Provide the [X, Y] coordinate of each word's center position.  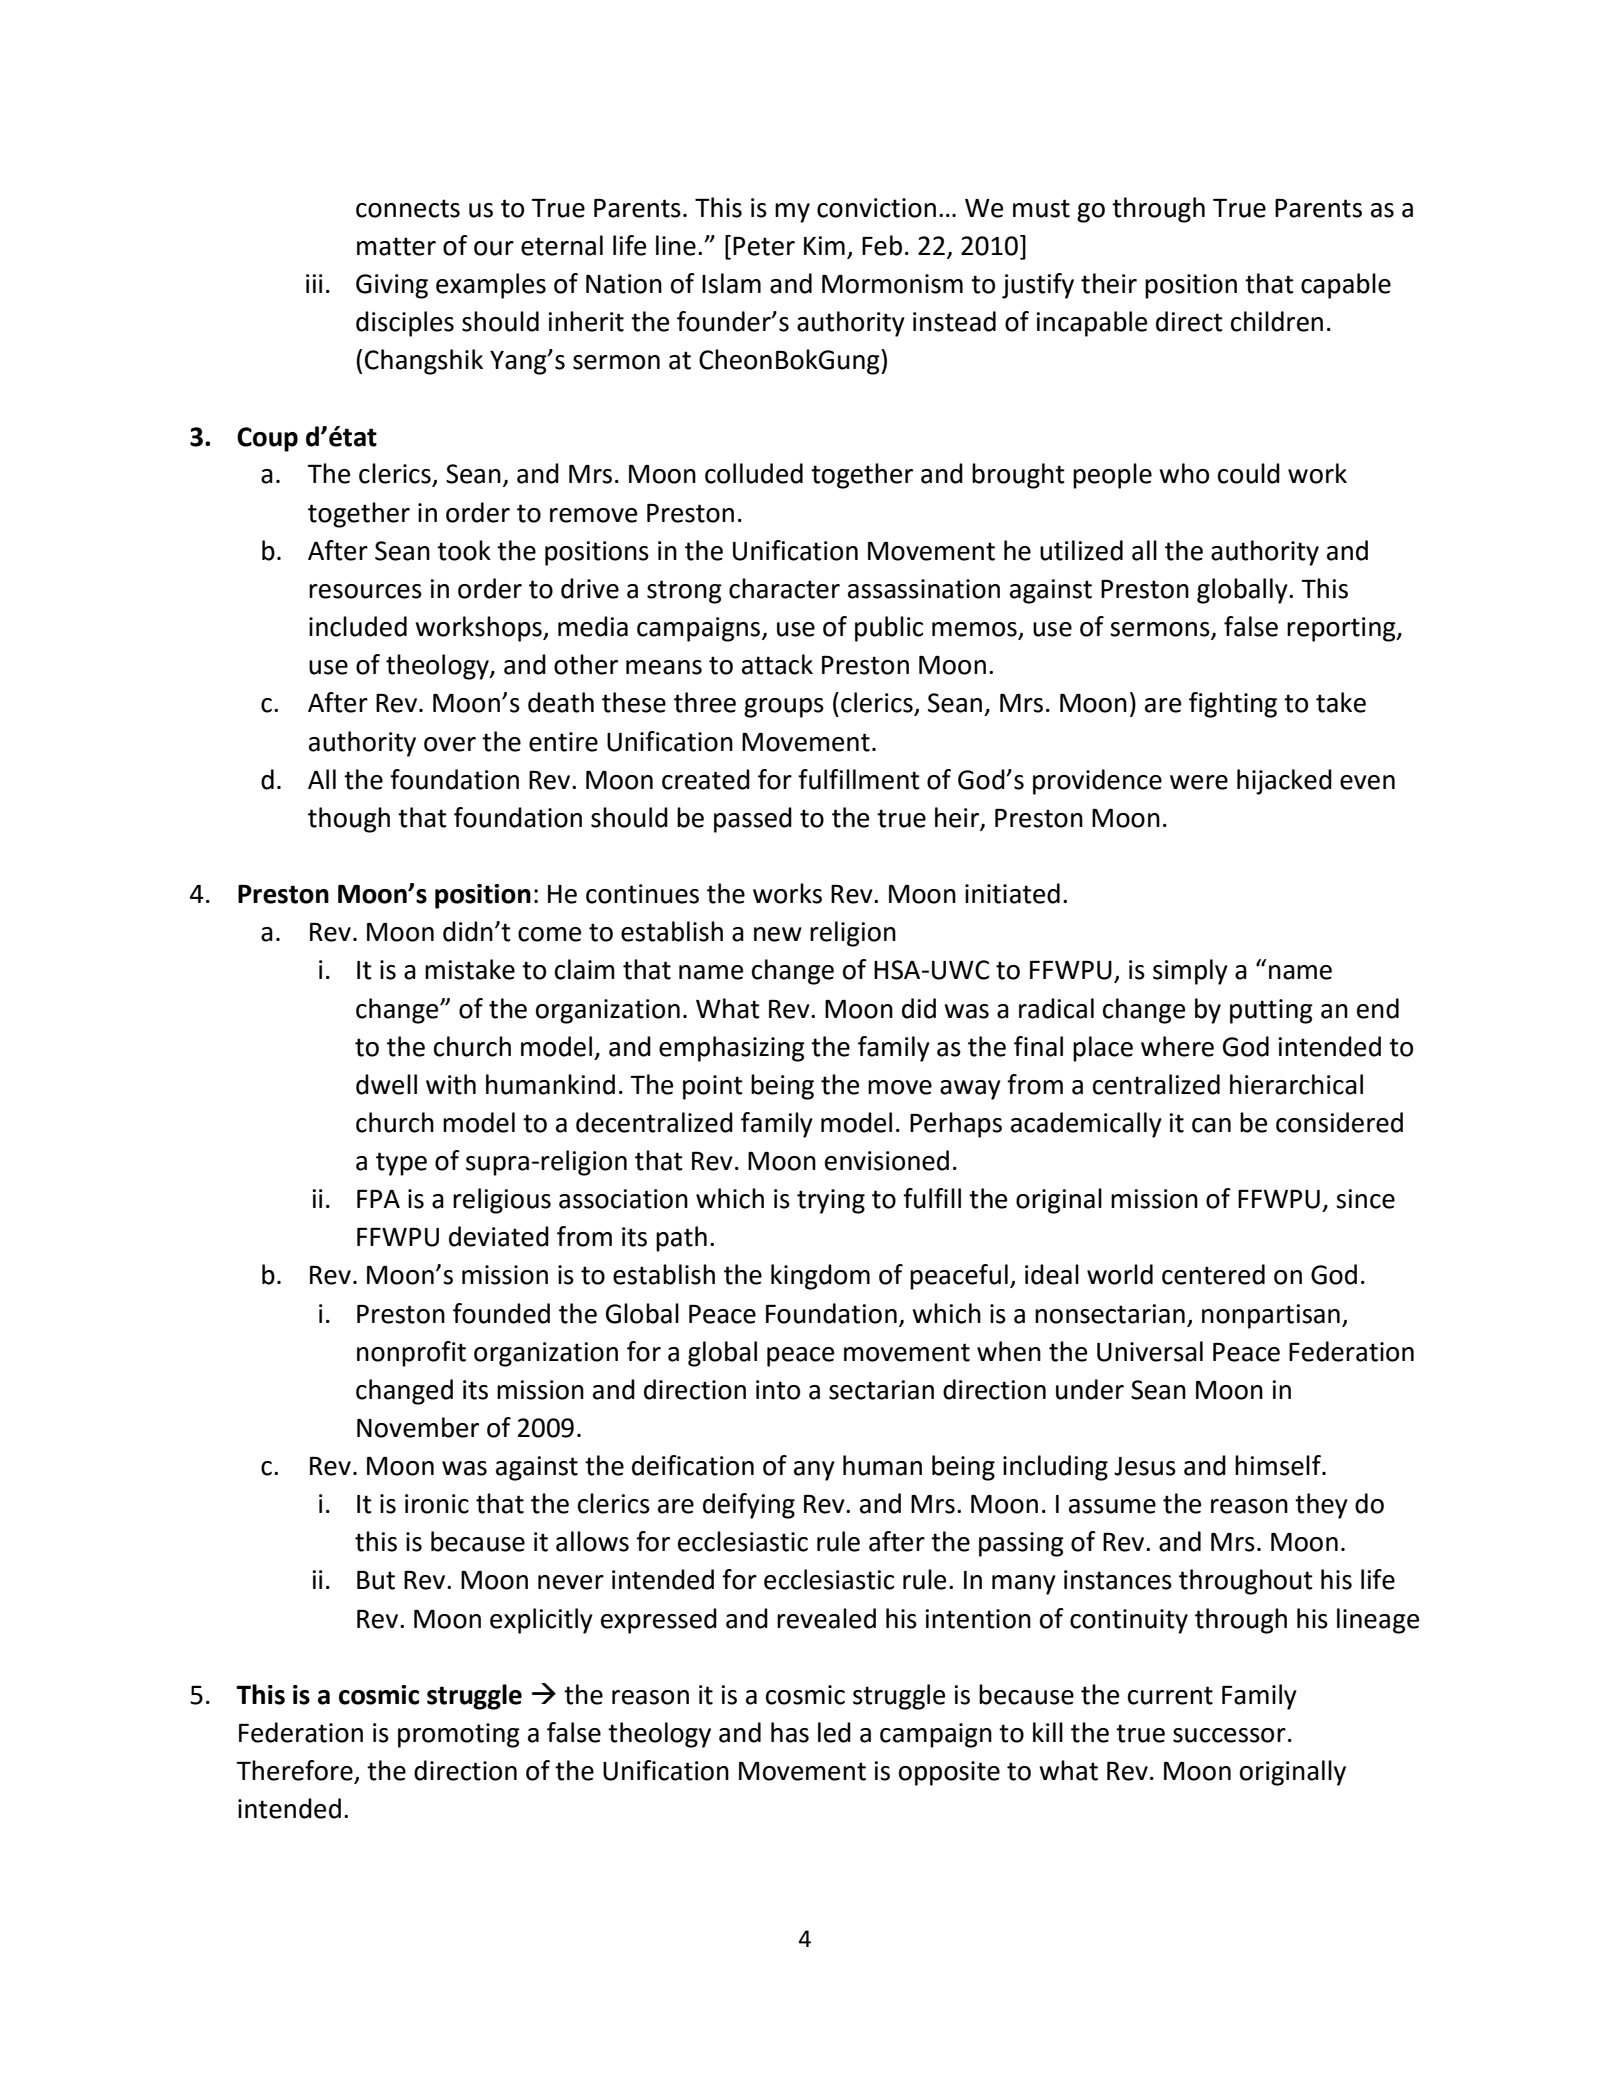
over [450, 744]
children [1277, 321]
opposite [949, 1773]
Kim [824, 245]
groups [784, 708]
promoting [459, 1735]
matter [396, 246]
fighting [1233, 705]
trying [831, 1201]
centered [1213, 1274]
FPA [378, 1199]
